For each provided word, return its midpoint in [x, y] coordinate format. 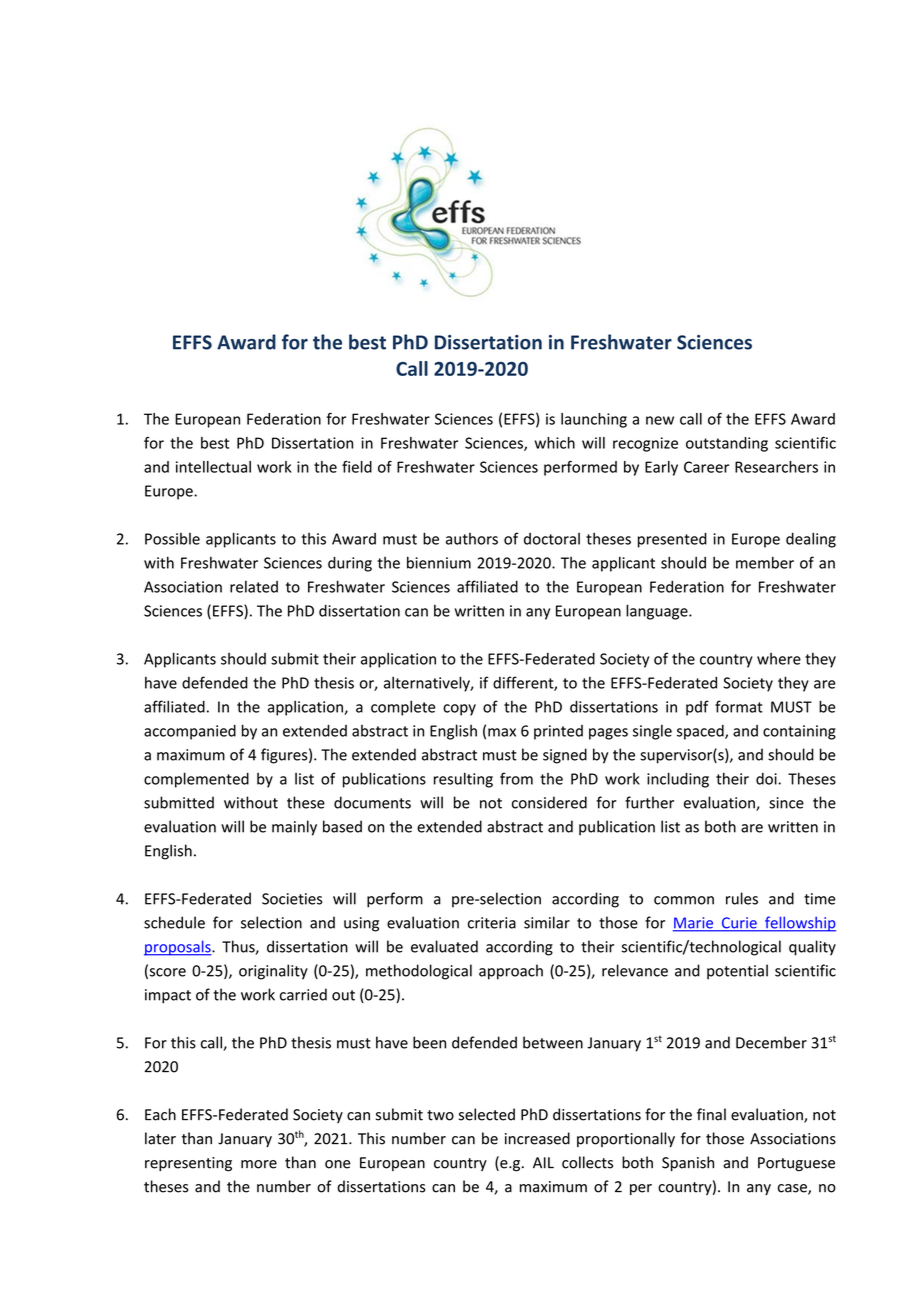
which [555, 443]
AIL [543, 1163]
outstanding [727, 444]
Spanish [688, 1163]
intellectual [213, 467]
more [259, 1164]
